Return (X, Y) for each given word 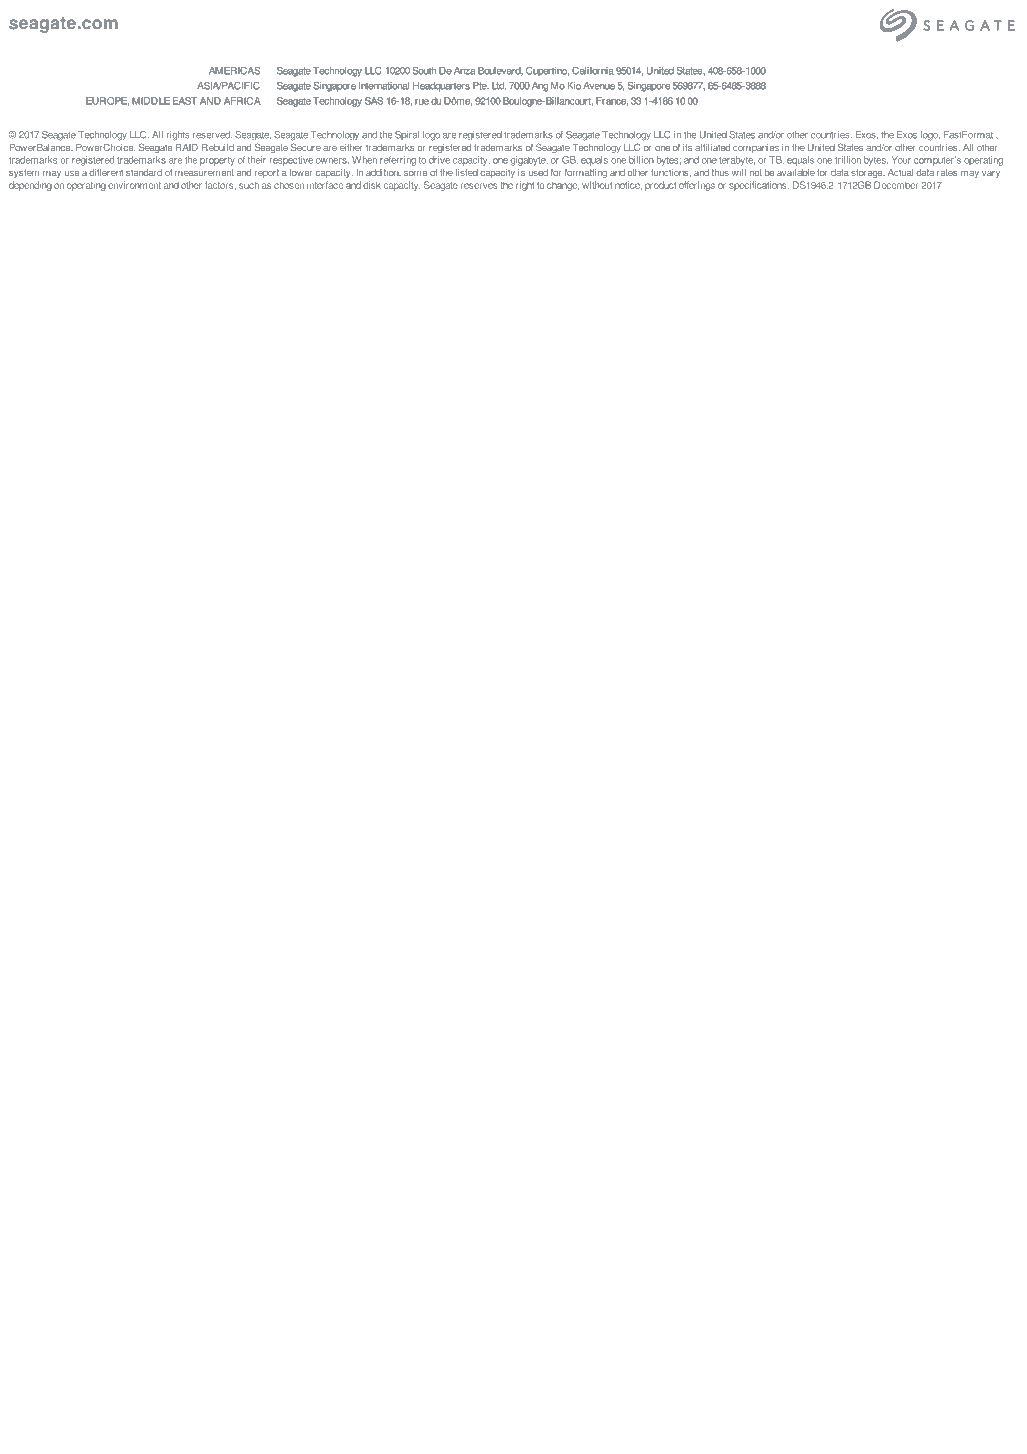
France (612, 101)
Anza (464, 71)
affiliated (712, 147)
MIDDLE (151, 101)
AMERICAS (234, 71)
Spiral (407, 135)
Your (901, 160)
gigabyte (529, 161)
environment (134, 185)
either (351, 147)
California (593, 71)
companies (756, 148)
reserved (212, 135)
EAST (185, 101)
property (217, 161)
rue (422, 102)
